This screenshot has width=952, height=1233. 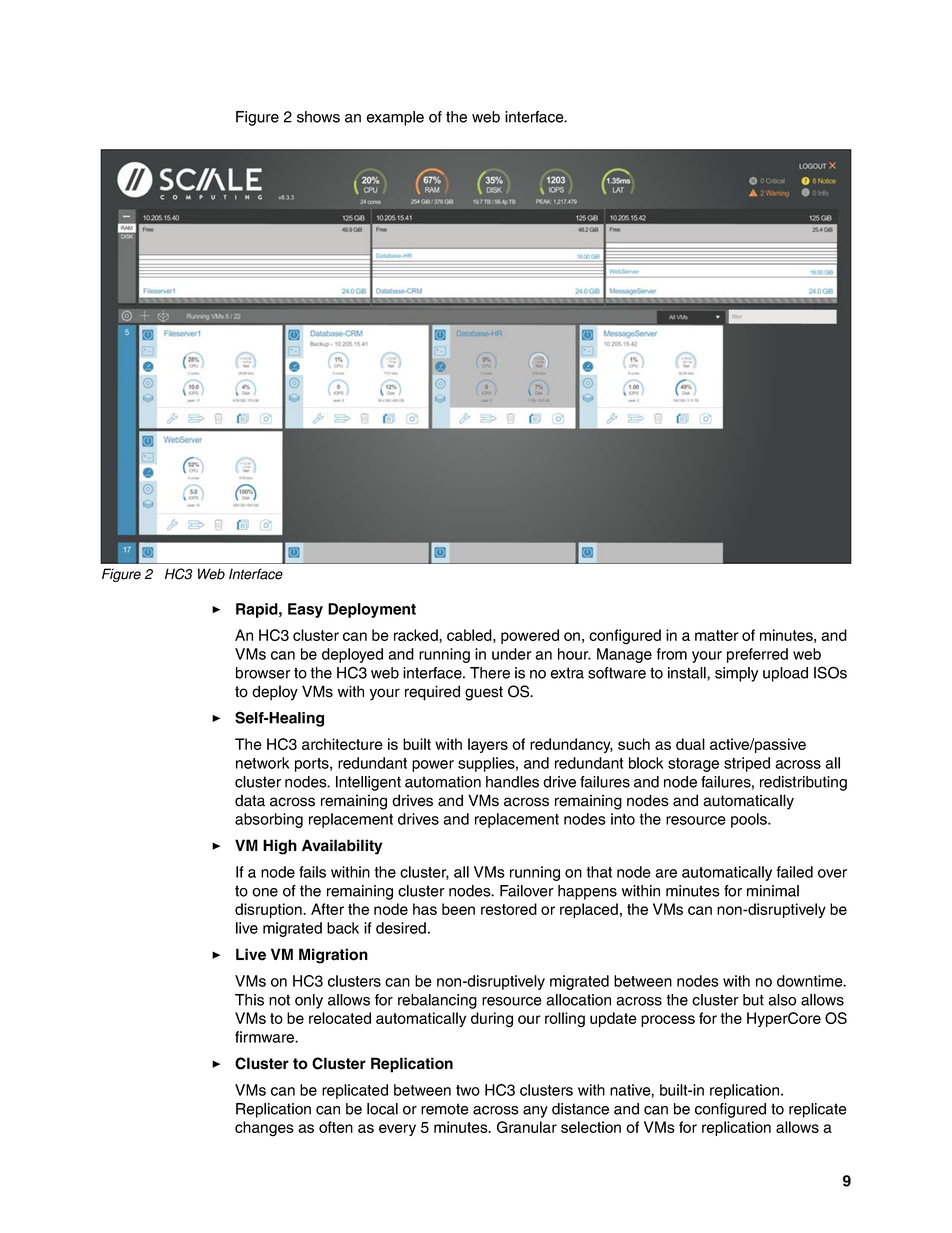 I want to click on striped, so click(x=747, y=764).
